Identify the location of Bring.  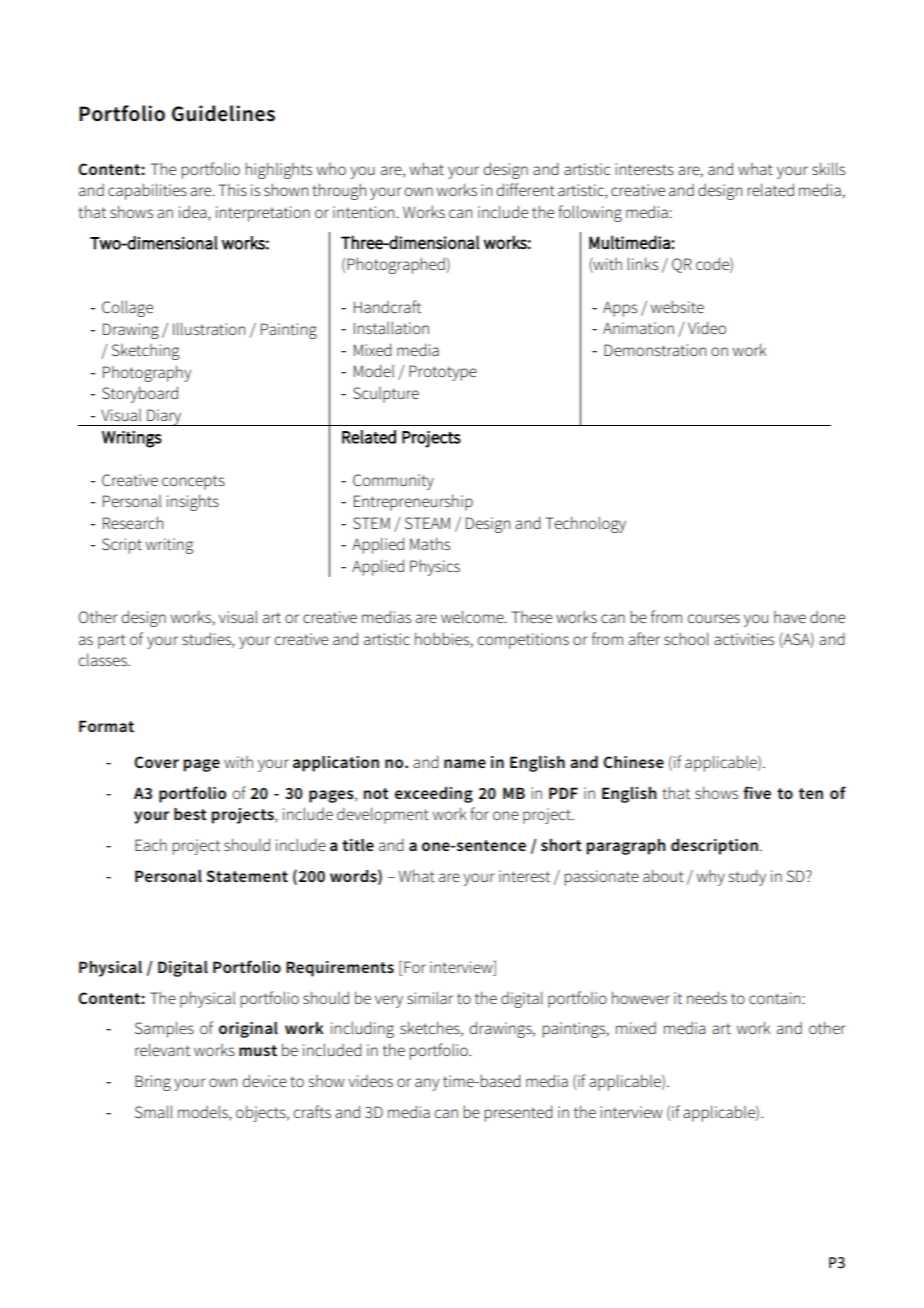
(153, 1083).
